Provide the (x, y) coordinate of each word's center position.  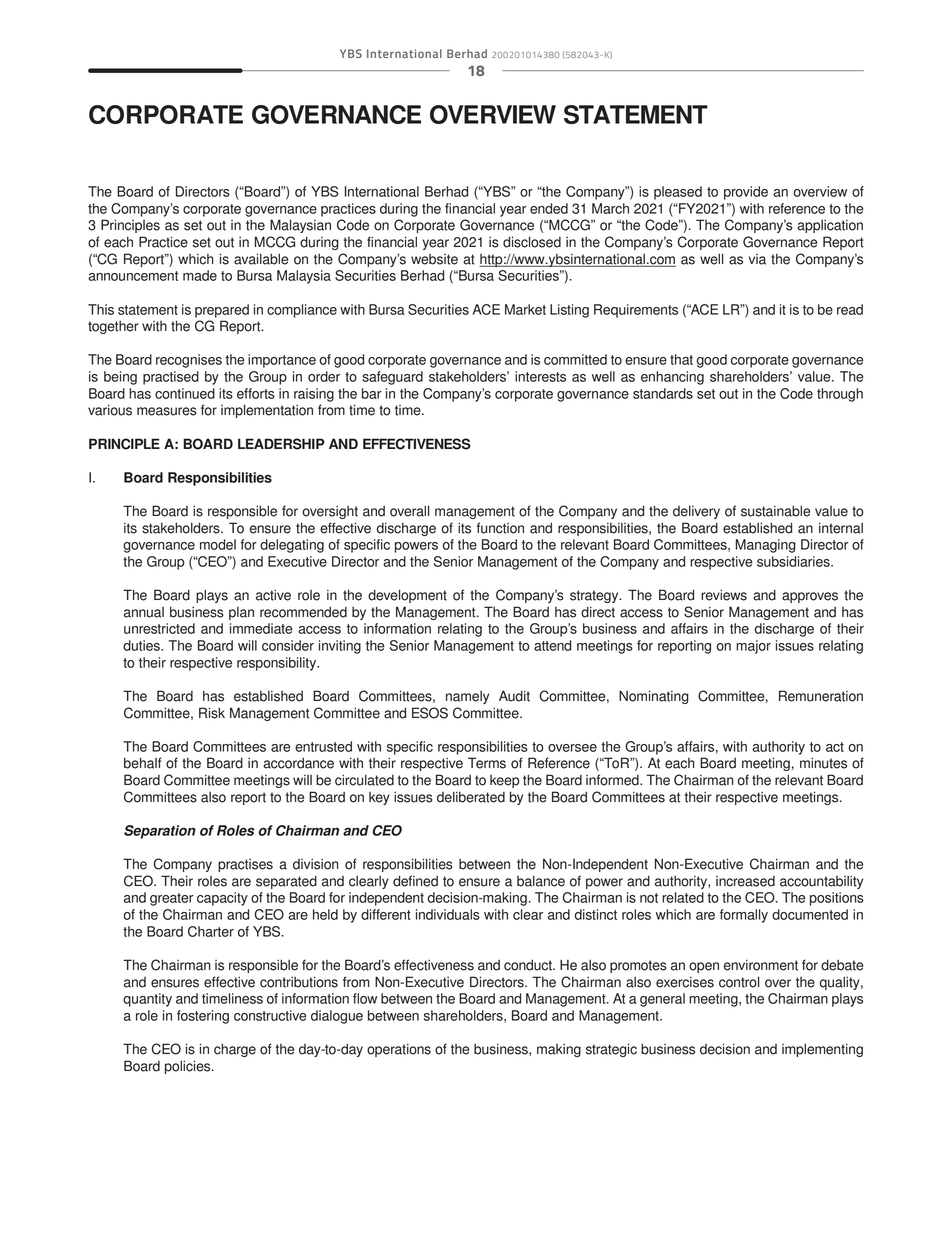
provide (746, 193)
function (500, 528)
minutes (823, 763)
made (200, 275)
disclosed (532, 242)
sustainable (775, 511)
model (218, 544)
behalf (143, 763)
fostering (203, 1017)
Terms (487, 763)
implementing (822, 1050)
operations (399, 1050)
